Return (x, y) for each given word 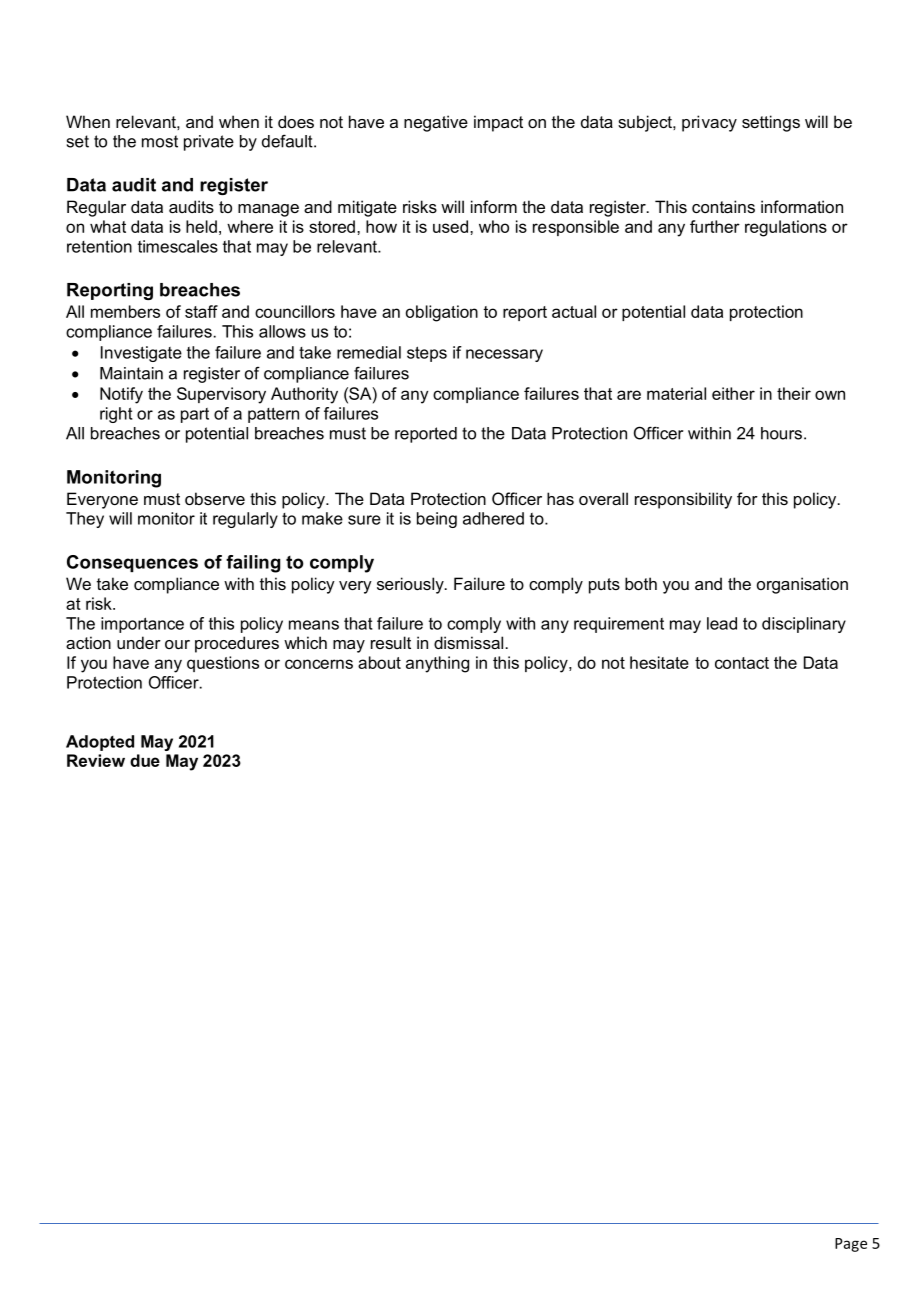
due (145, 760)
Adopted (100, 743)
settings (771, 123)
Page (851, 1245)
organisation (802, 585)
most (160, 141)
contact (742, 663)
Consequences (132, 563)
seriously (411, 585)
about (379, 662)
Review (96, 760)
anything (437, 664)
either (733, 393)
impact (498, 123)
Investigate (141, 354)
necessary (504, 355)
